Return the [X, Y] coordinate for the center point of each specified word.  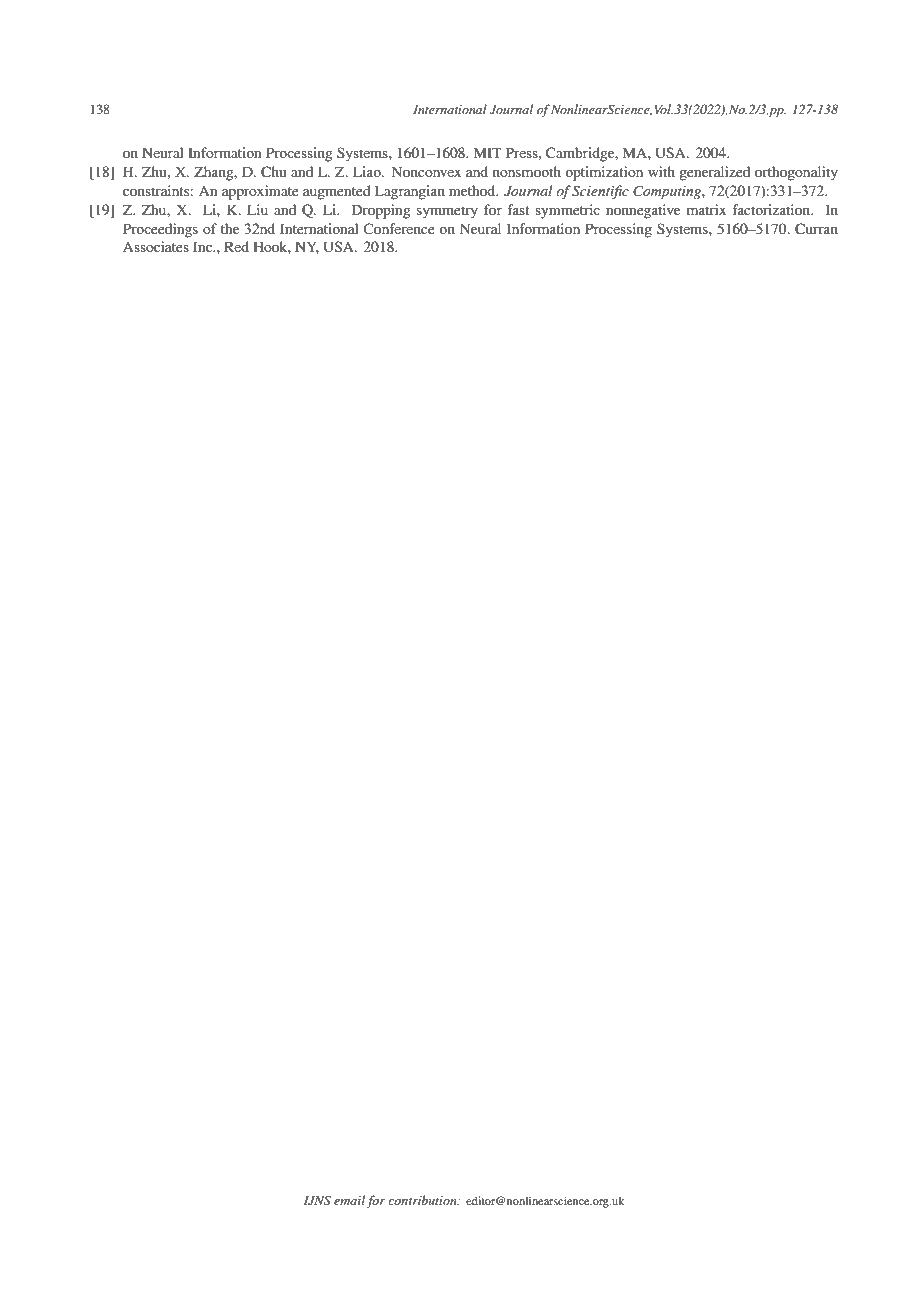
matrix [706, 209]
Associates [156, 246]
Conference [399, 229]
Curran [816, 229]
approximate [260, 192]
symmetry [447, 212]
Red [236, 246]
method [473, 190]
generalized [714, 173]
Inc [204, 246]
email [349, 1200]
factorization [772, 209]
